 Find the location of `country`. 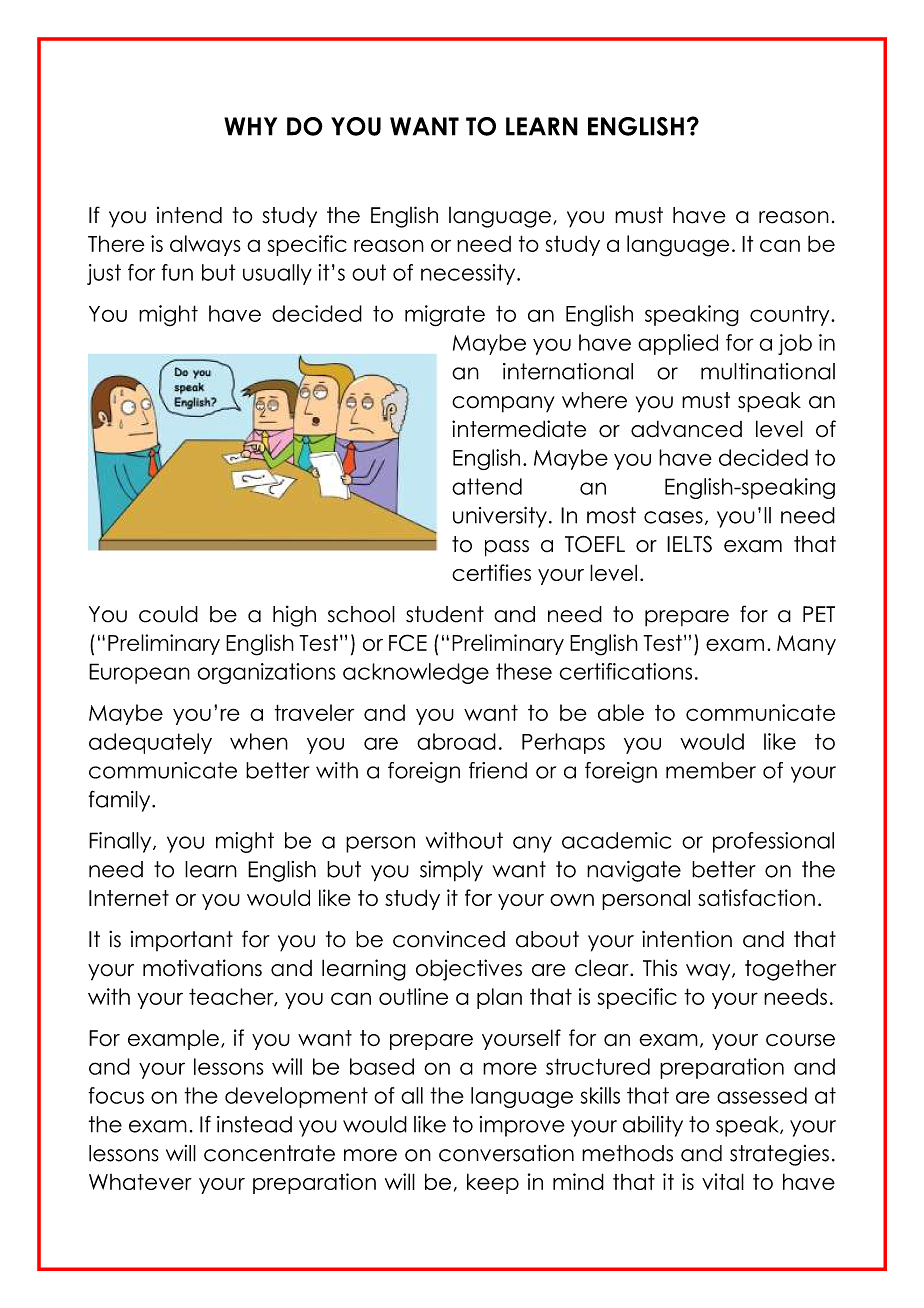

country is located at coordinates (791, 316).
